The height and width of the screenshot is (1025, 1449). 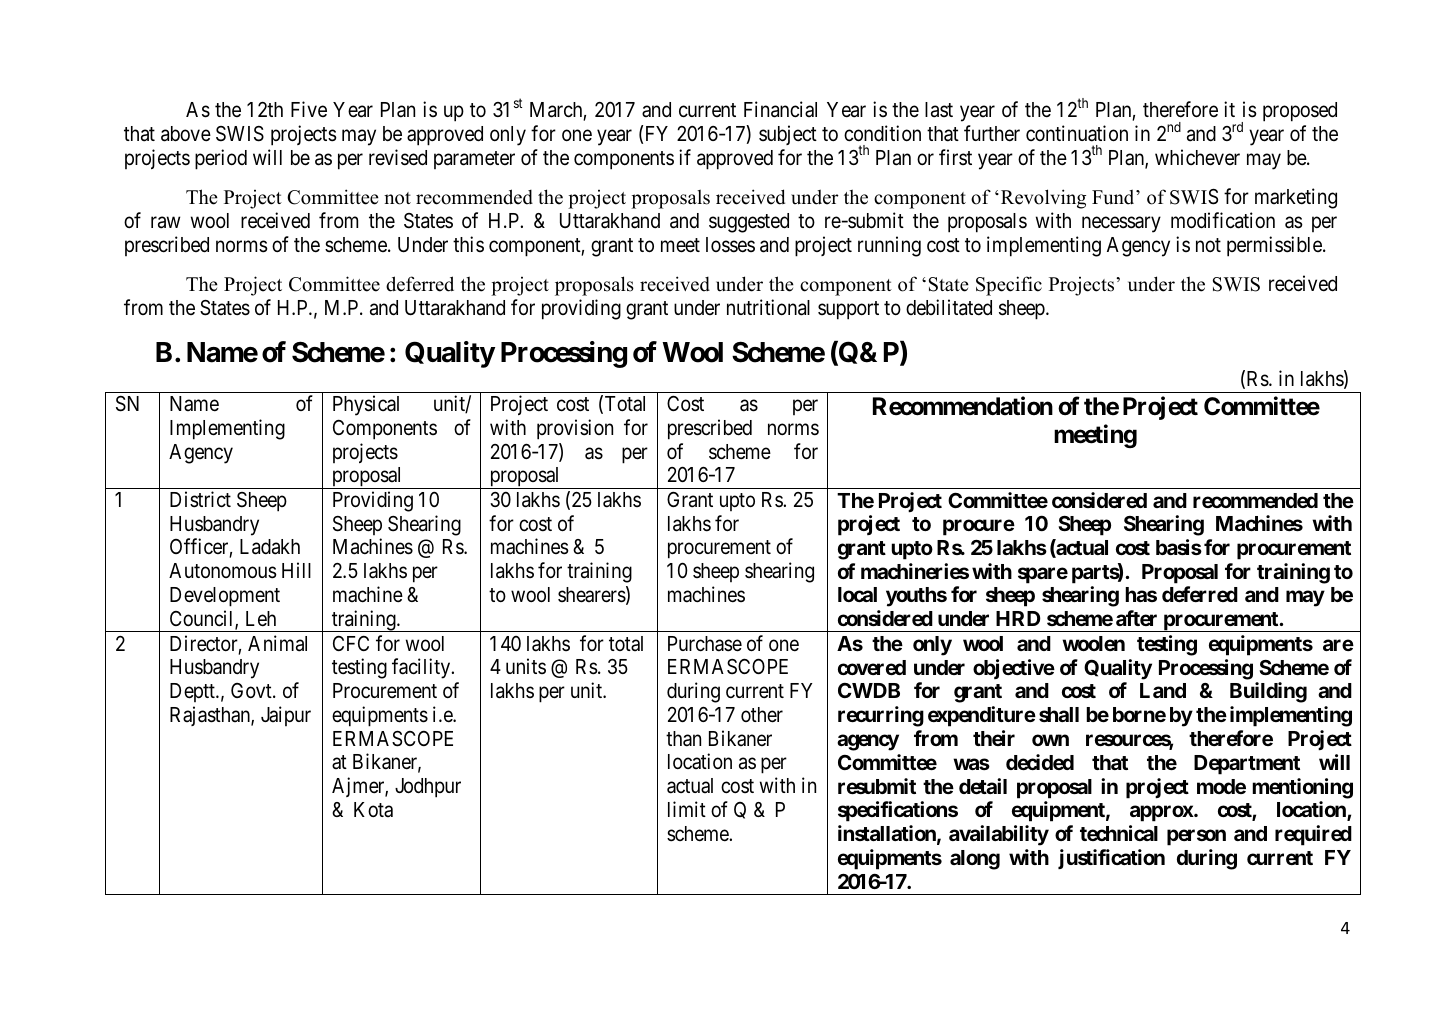 I want to click on Recommendation, so click(x=963, y=406).
